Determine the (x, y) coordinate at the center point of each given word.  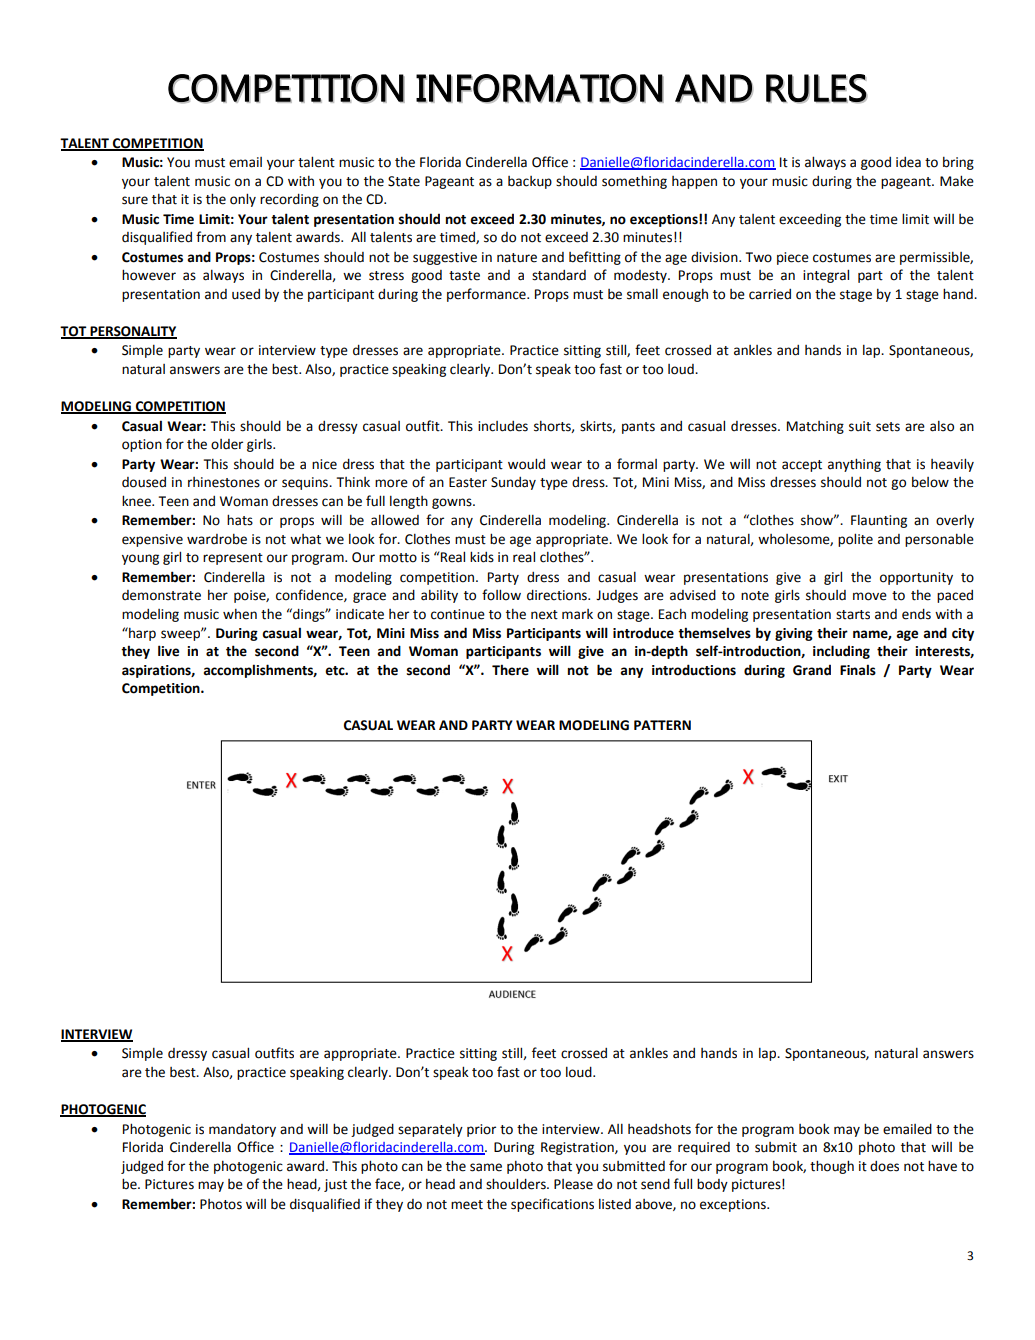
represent (233, 559)
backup (530, 182)
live (168, 651)
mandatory (242, 1130)
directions (558, 595)
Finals (858, 670)
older (227, 444)
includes (503, 426)
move (870, 596)
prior (481, 1130)
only (243, 200)
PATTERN (662, 725)
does (884, 1166)
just (335, 1185)
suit (860, 426)
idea (908, 162)
